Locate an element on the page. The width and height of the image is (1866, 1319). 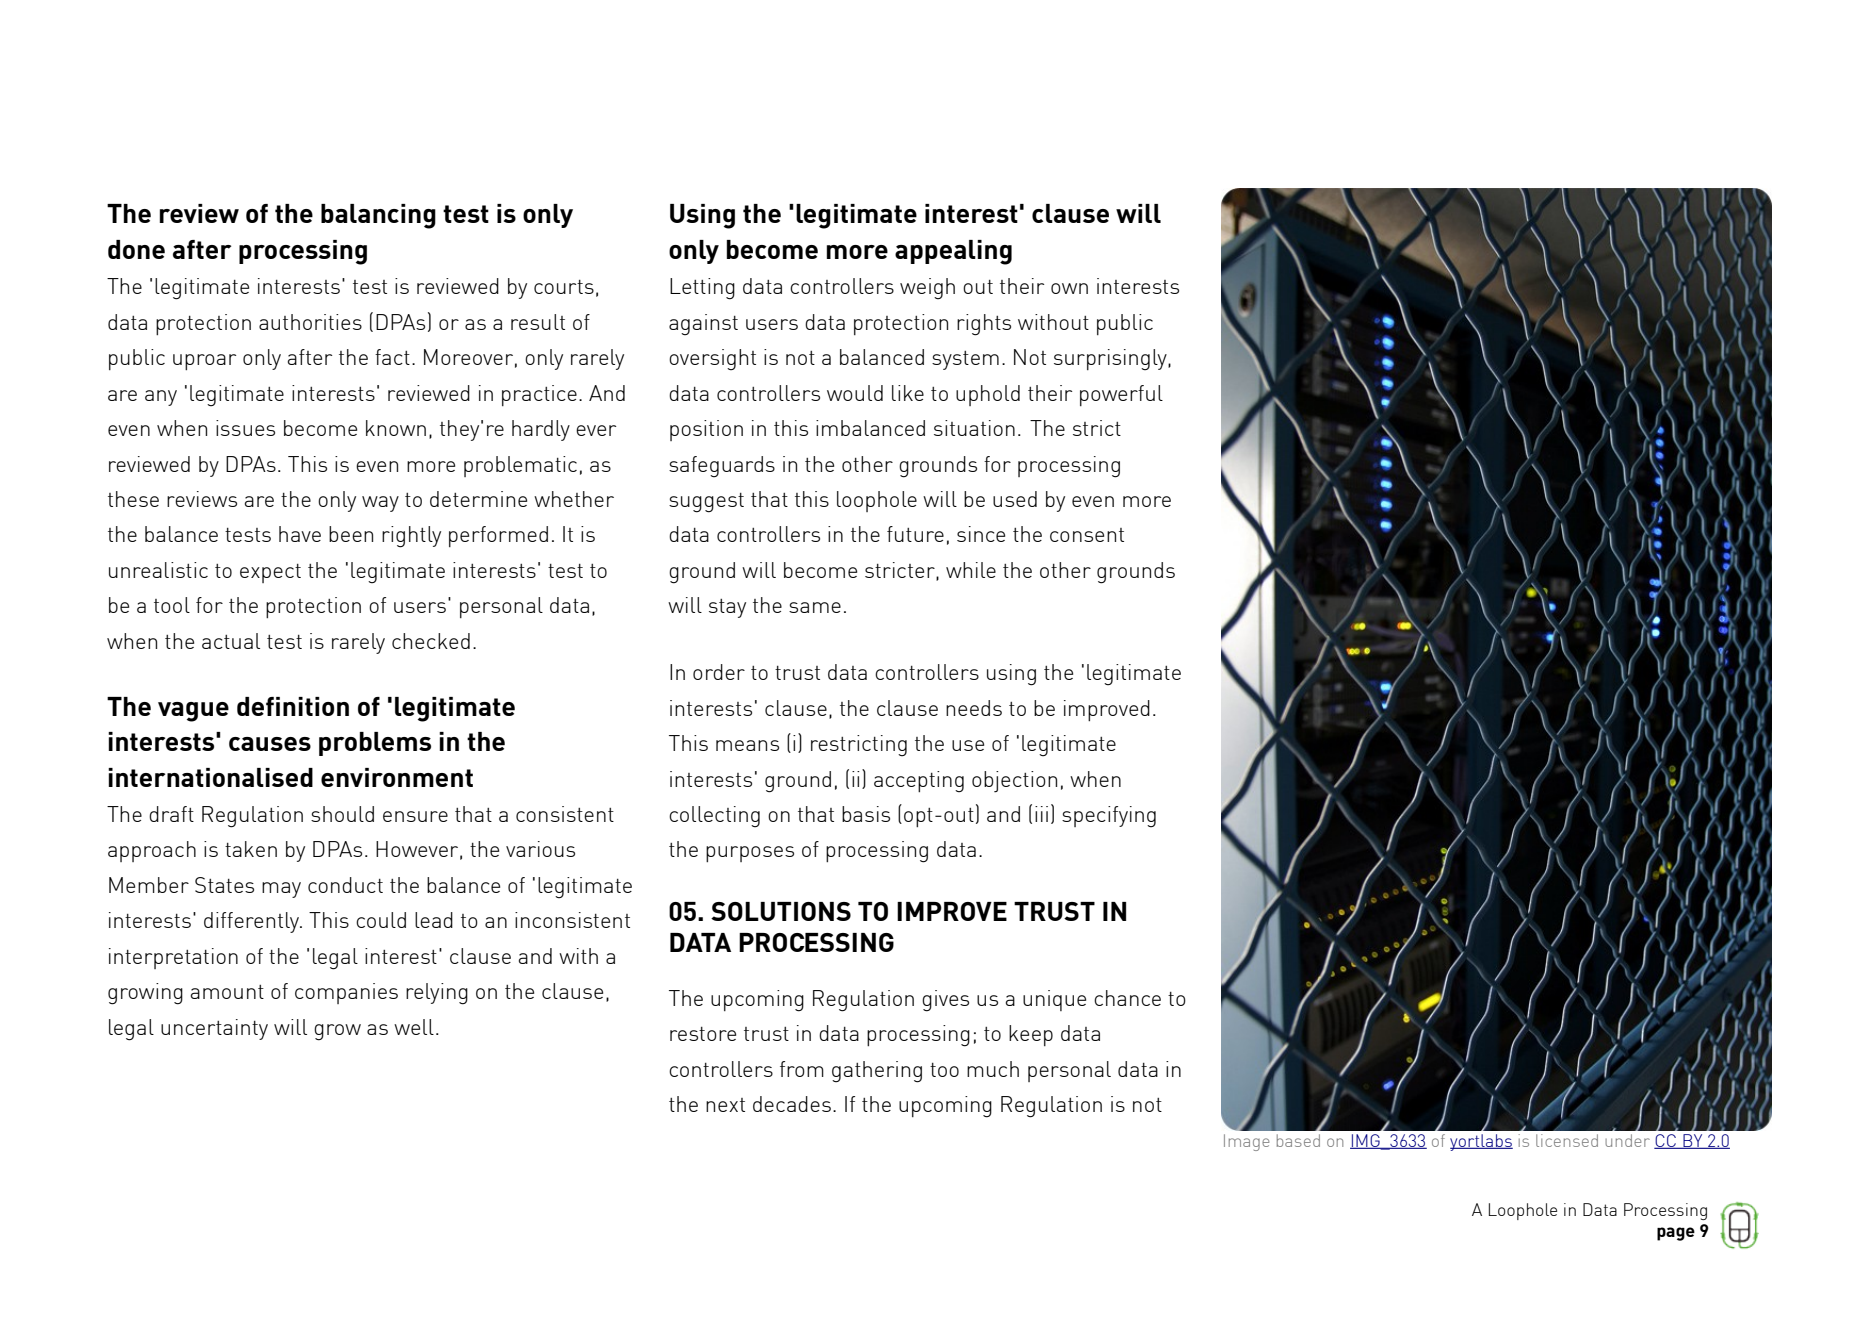
used is located at coordinates (1015, 499).
